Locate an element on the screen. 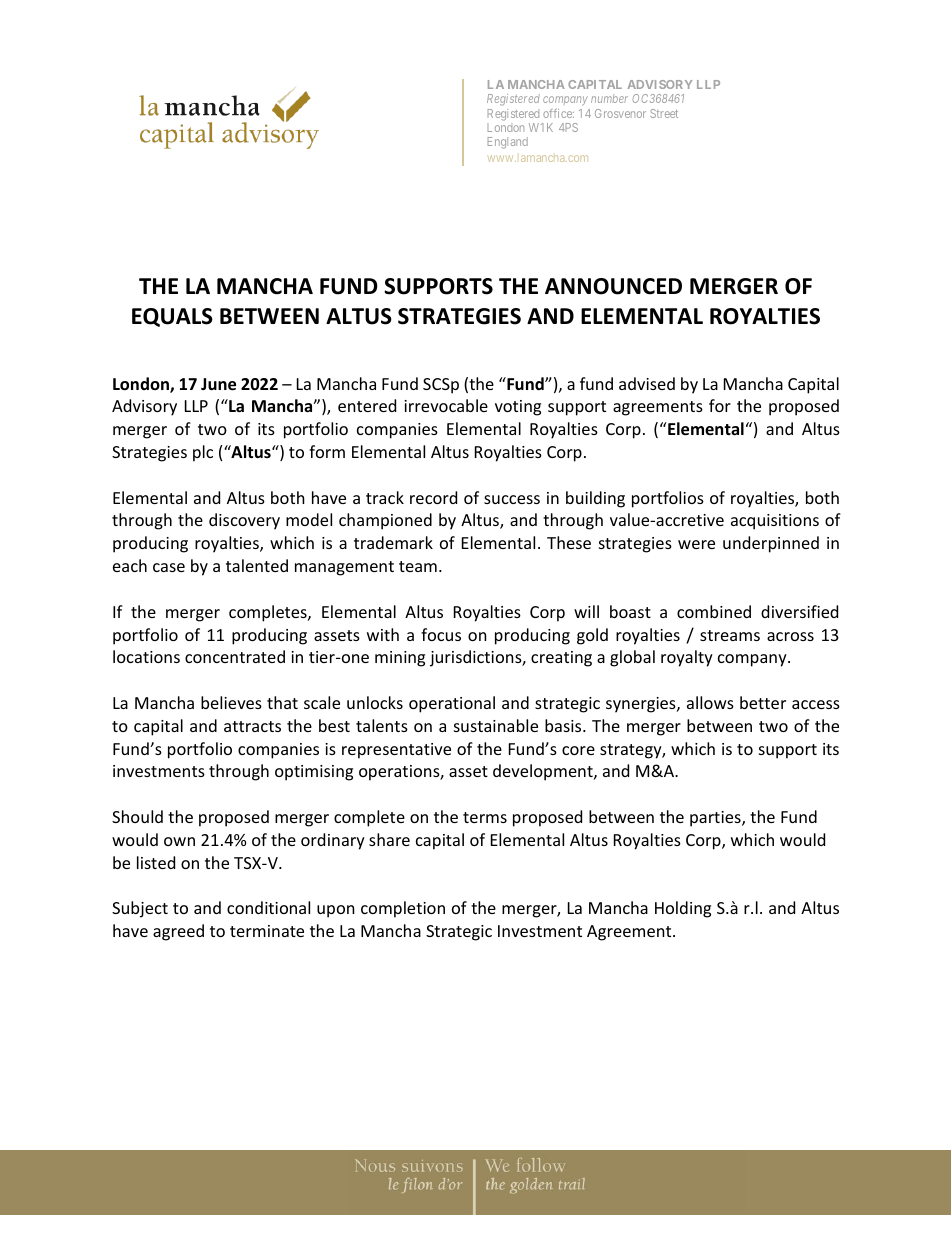 The image size is (952, 1233). Street is located at coordinates (664, 113).
